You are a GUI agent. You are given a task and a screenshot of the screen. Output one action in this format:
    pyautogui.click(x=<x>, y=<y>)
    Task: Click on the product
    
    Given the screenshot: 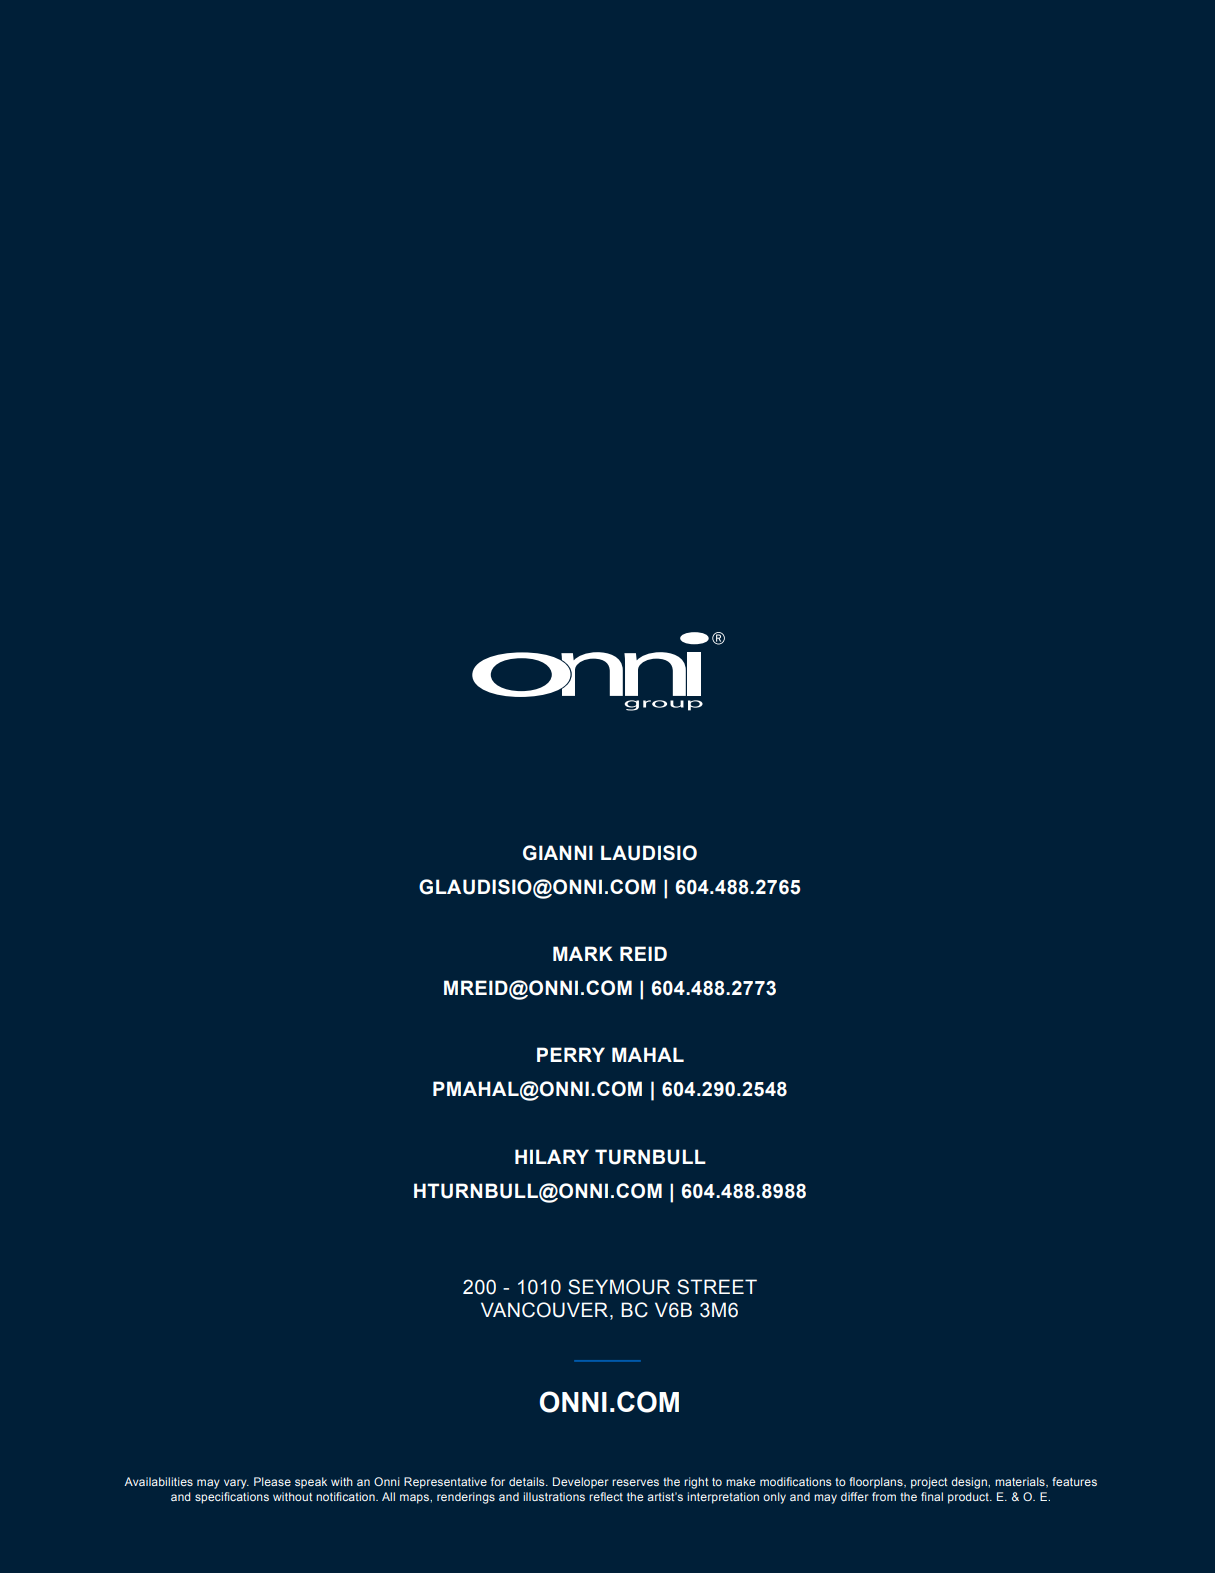 What is the action you would take?
    pyautogui.click(x=969, y=1498)
